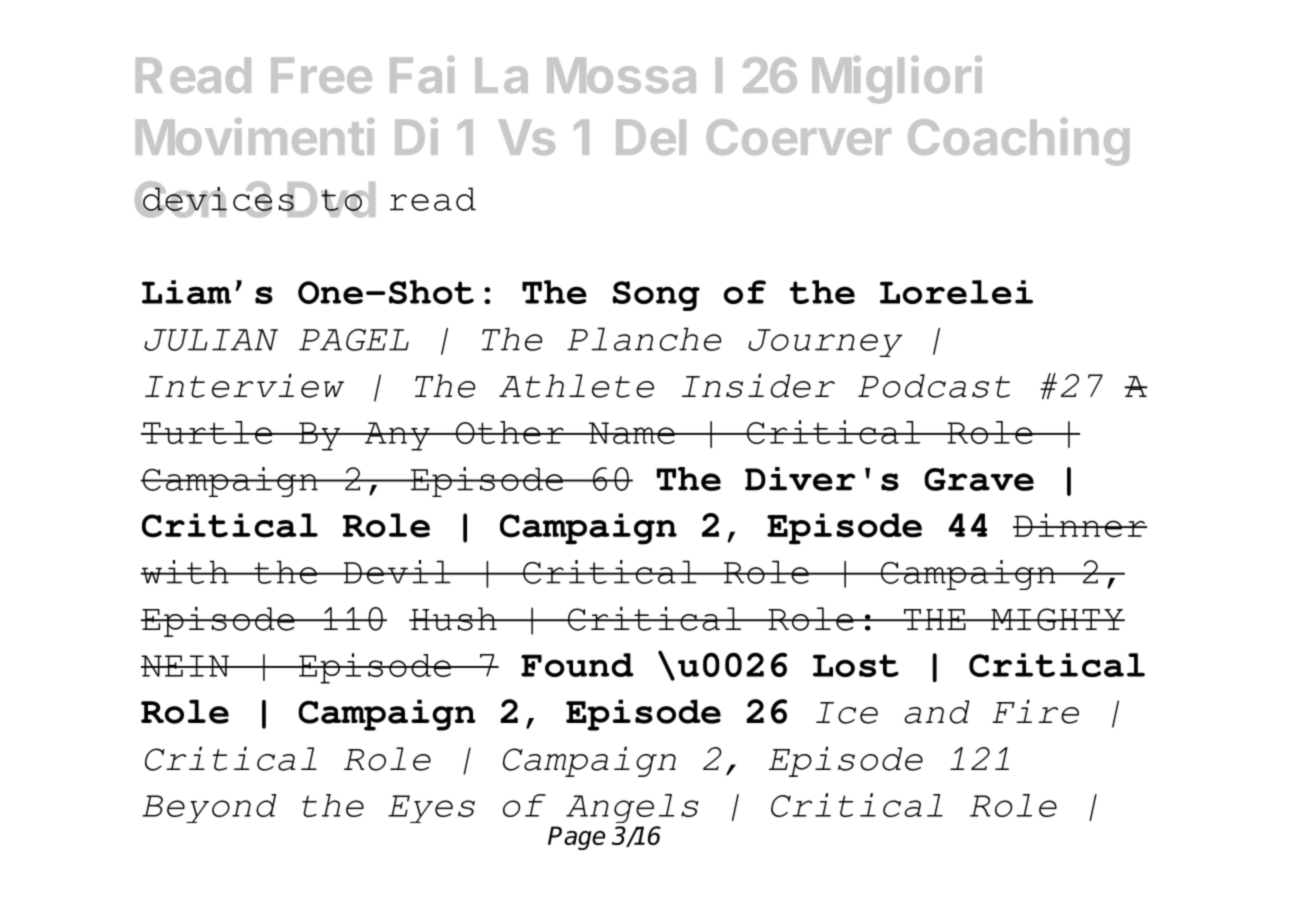 This image has width=1303, height=924. What do you see at coordinates (656, 296) in the image?
I see `Song` at bounding box center [656, 296].
